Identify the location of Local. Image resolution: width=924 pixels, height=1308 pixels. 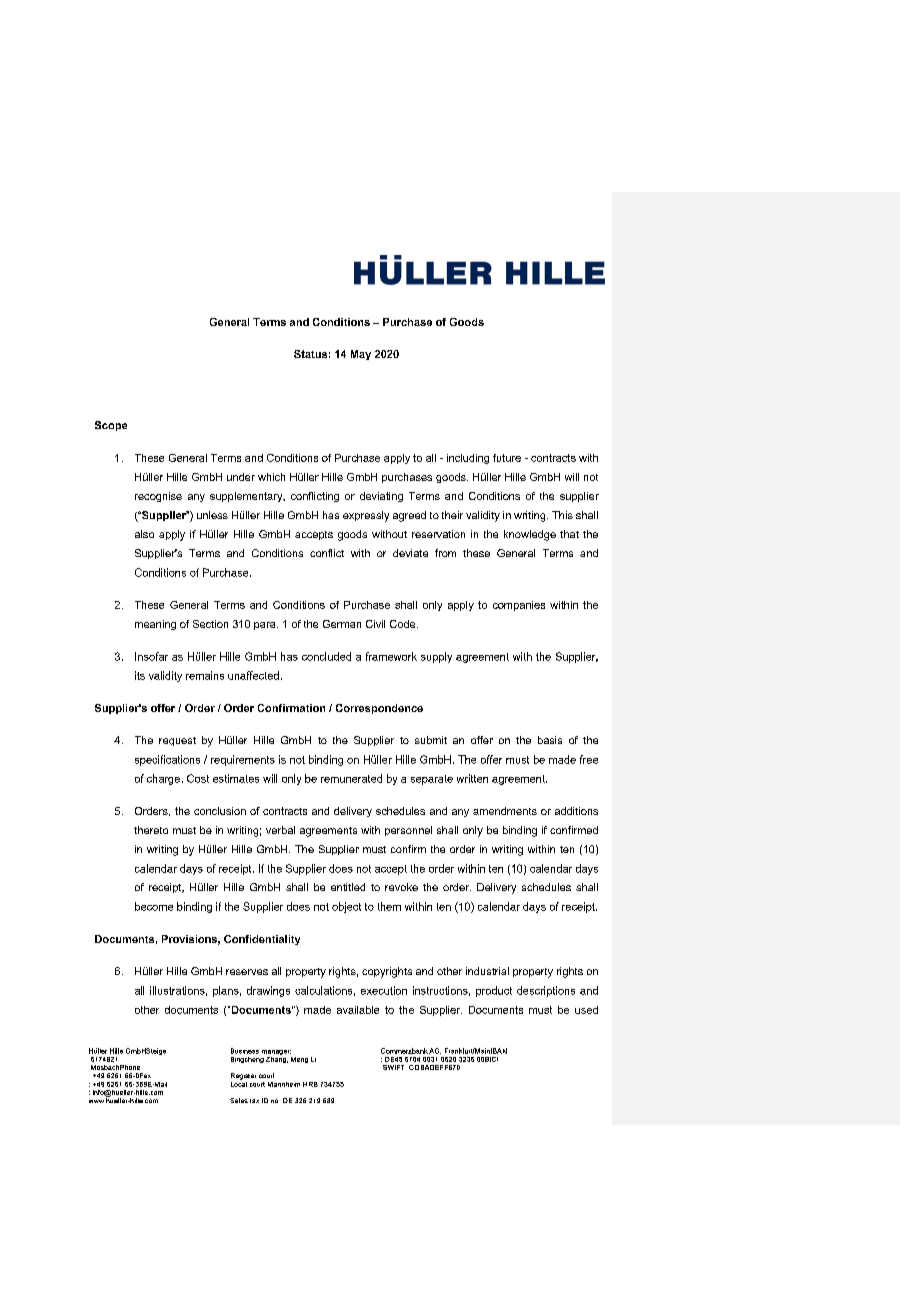
(239, 1083).
